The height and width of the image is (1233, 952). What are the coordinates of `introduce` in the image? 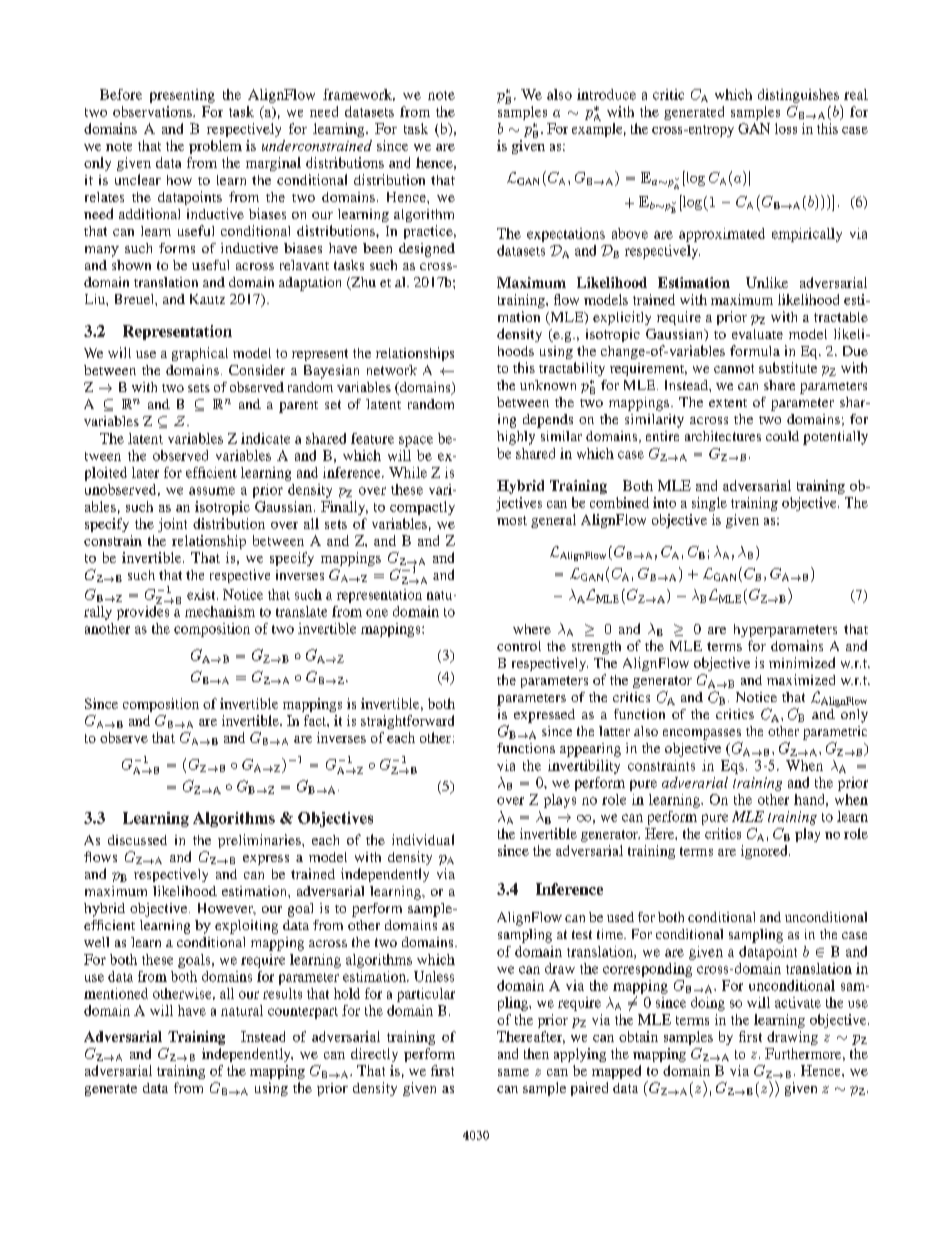 It's located at (606, 94).
